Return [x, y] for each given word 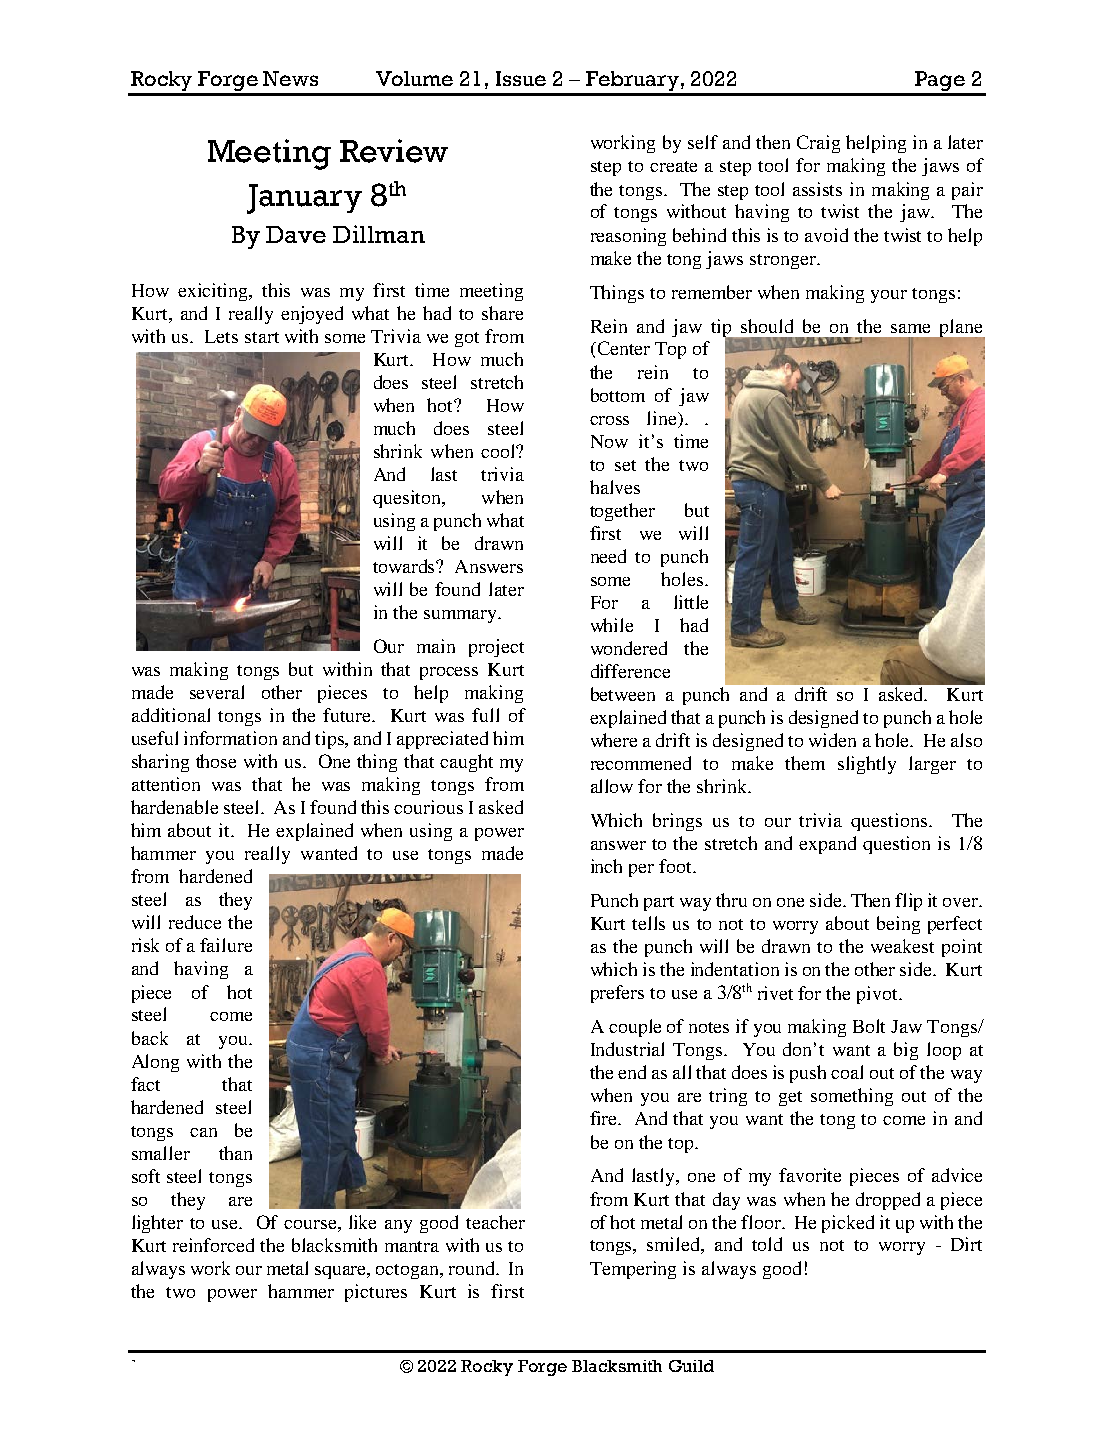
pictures [376, 1293]
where [614, 740]
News [290, 78]
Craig [818, 144]
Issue [521, 78]
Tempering [633, 1270]
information [230, 738]
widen [832, 740]
